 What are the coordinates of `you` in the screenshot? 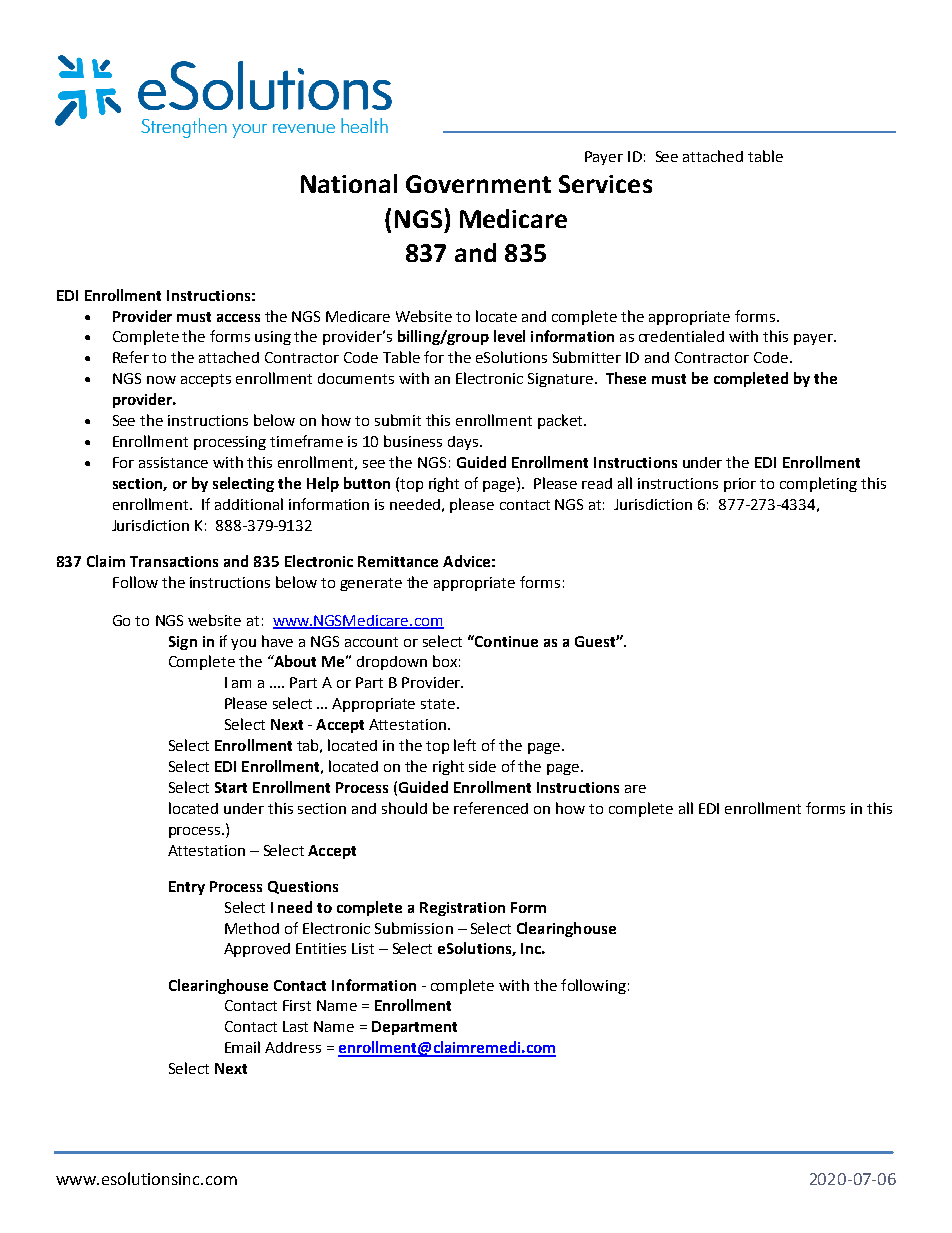 It's located at (243, 644).
